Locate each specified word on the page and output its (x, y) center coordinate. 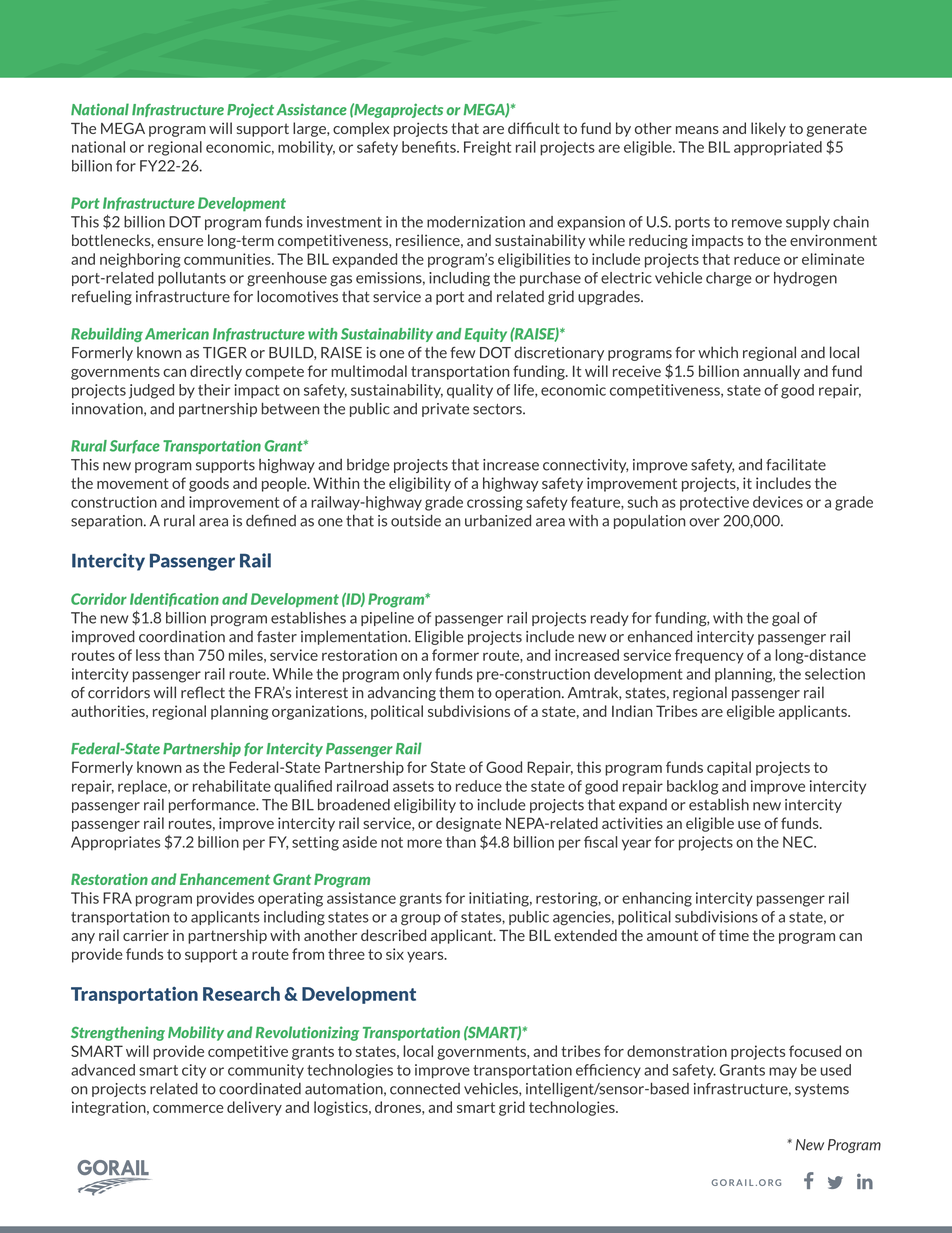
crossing (495, 503)
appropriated (778, 148)
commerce (188, 1109)
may (783, 1072)
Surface (135, 447)
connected (425, 1089)
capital (729, 768)
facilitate (796, 464)
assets (413, 786)
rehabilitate (232, 786)
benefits (430, 147)
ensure (180, 242)
